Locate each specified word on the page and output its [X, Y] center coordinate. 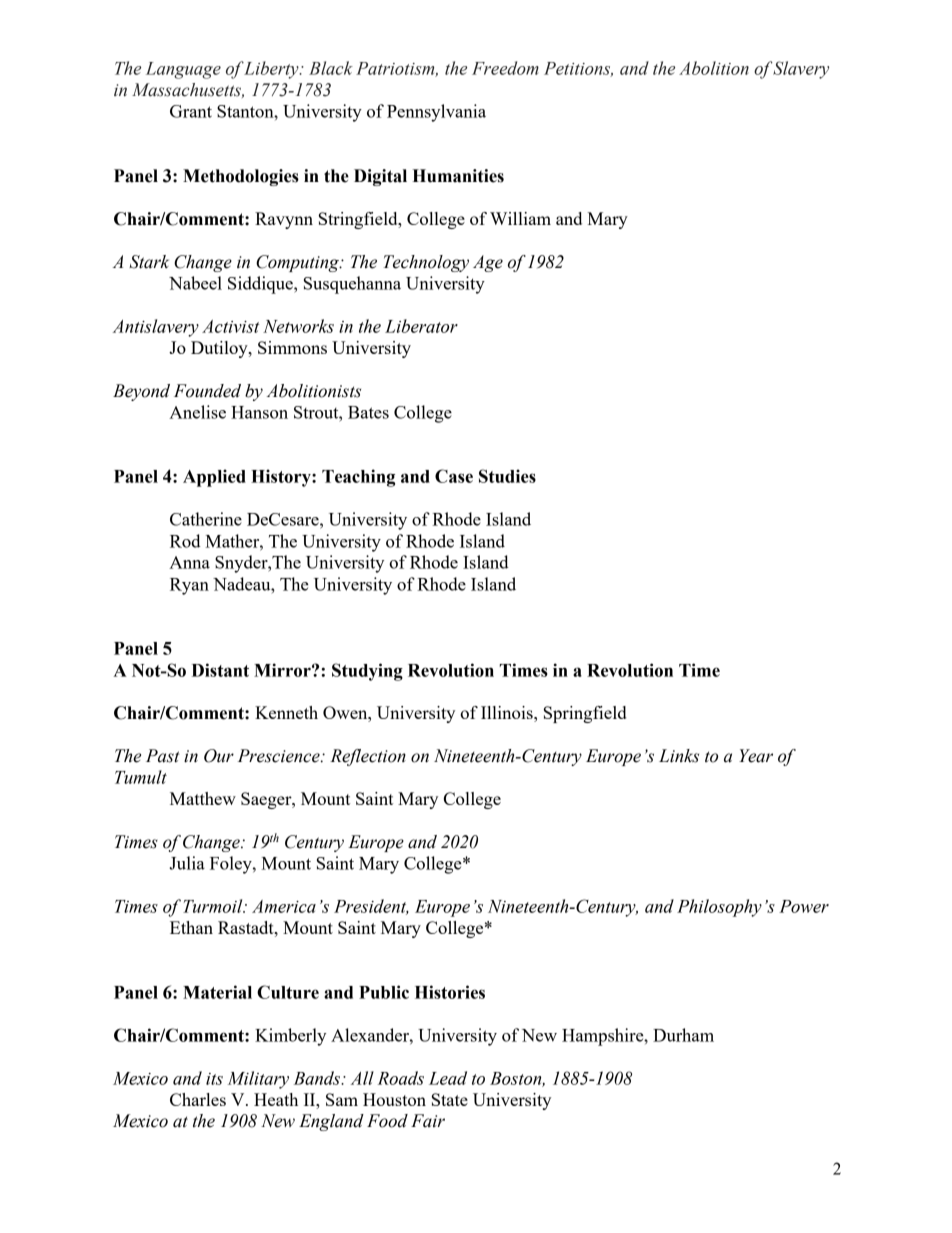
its [214, 1079]
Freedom [505, 68]
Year [756, 756]
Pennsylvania [436, 113]
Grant [191, 111]
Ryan [189, 586]
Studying [367, 672]
